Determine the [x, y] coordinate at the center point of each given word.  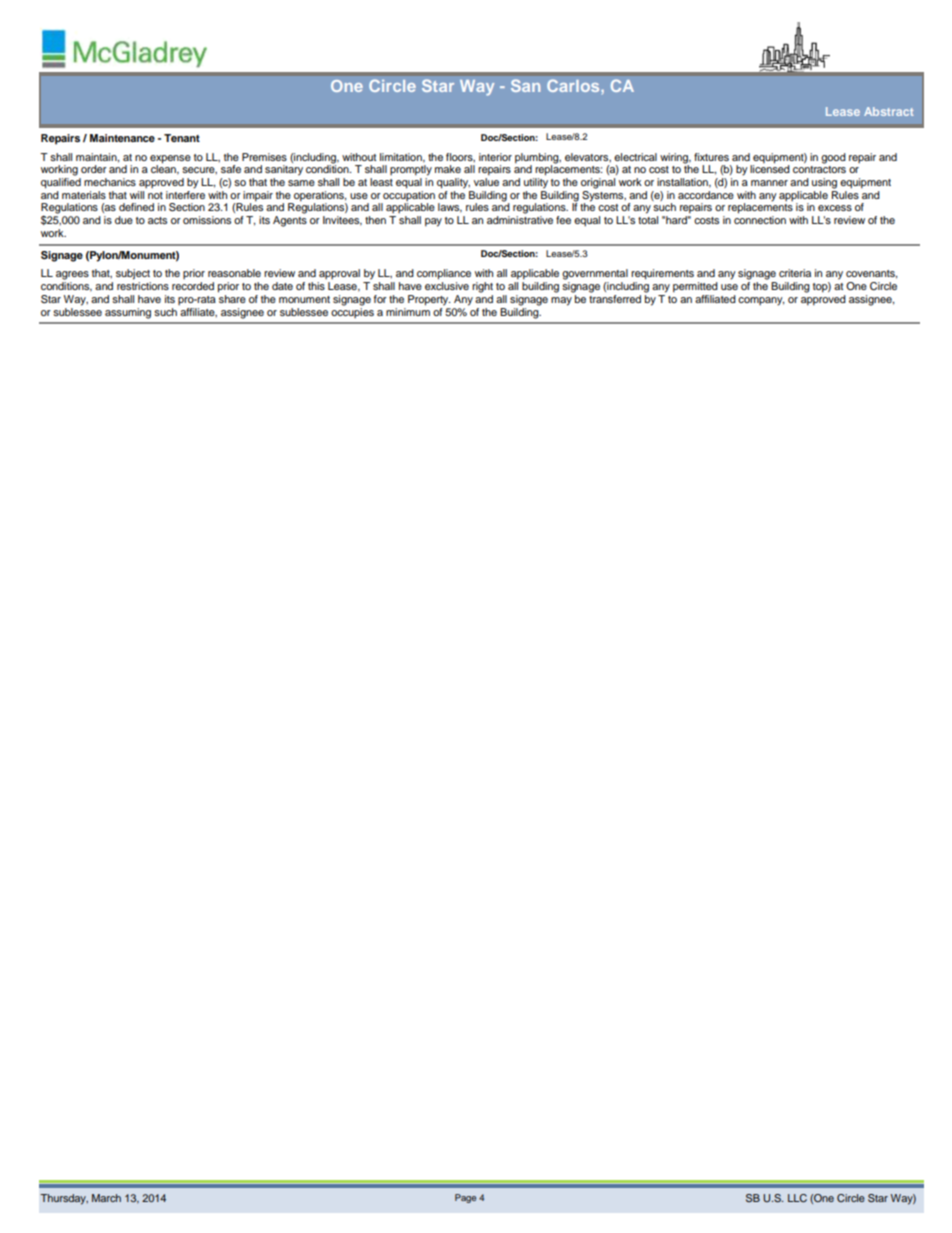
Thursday [64, 1199]
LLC [797, 1198]
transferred [615, 297]
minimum [408, 310]
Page [465, 1198]
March [106, 1198]
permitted [695, 287]
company [761, 301]
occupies [352, 311]
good [833, 158]
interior [495, 157]
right [482, 287]
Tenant [182, 138]
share [232, 297]
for [380, 299]
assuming [128, 313]
